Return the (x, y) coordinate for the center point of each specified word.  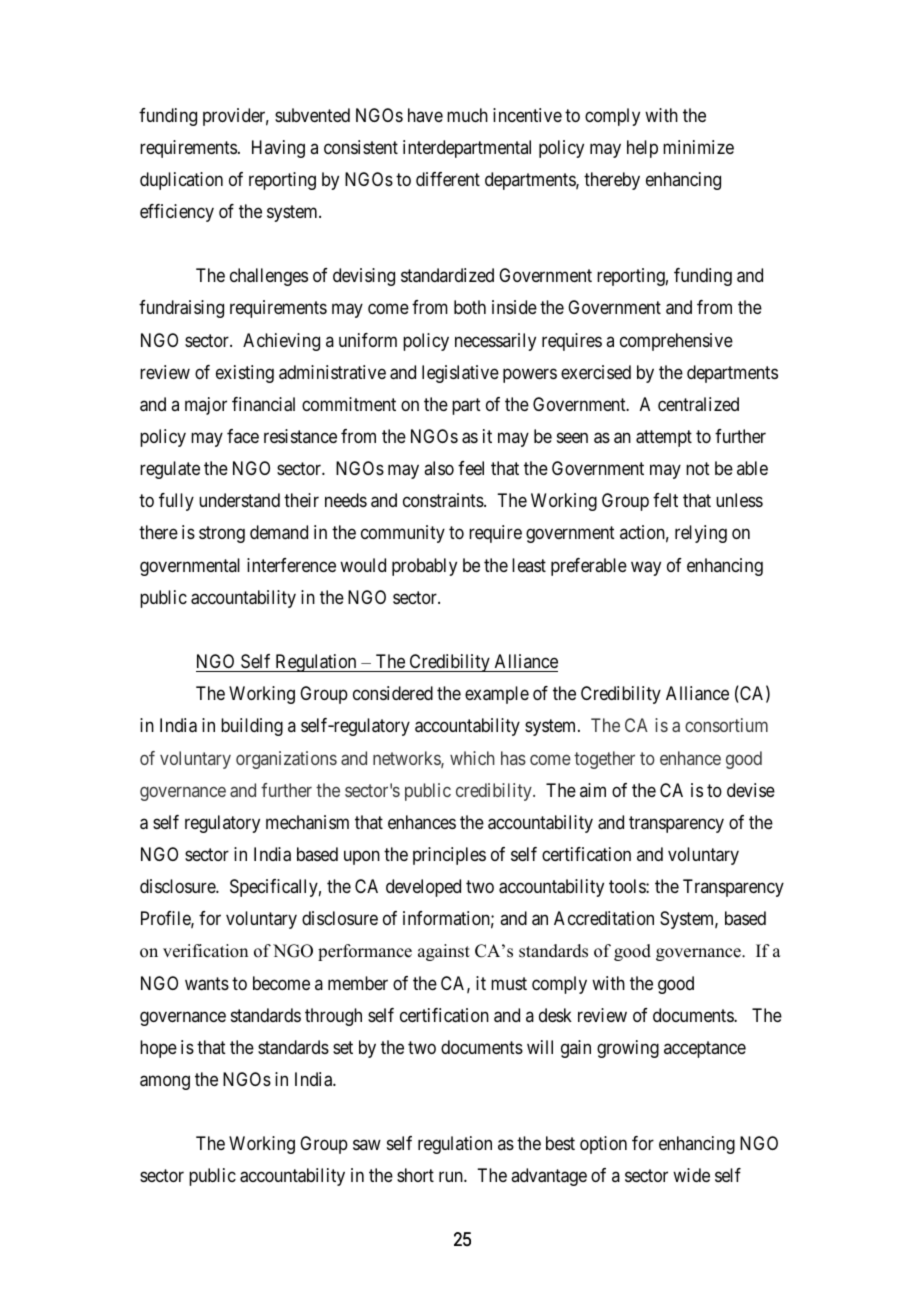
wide (691, 1175)
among (165, 1082)
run (452, 1177)
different (448, 179)
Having (278, 149)
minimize (698, 147)
